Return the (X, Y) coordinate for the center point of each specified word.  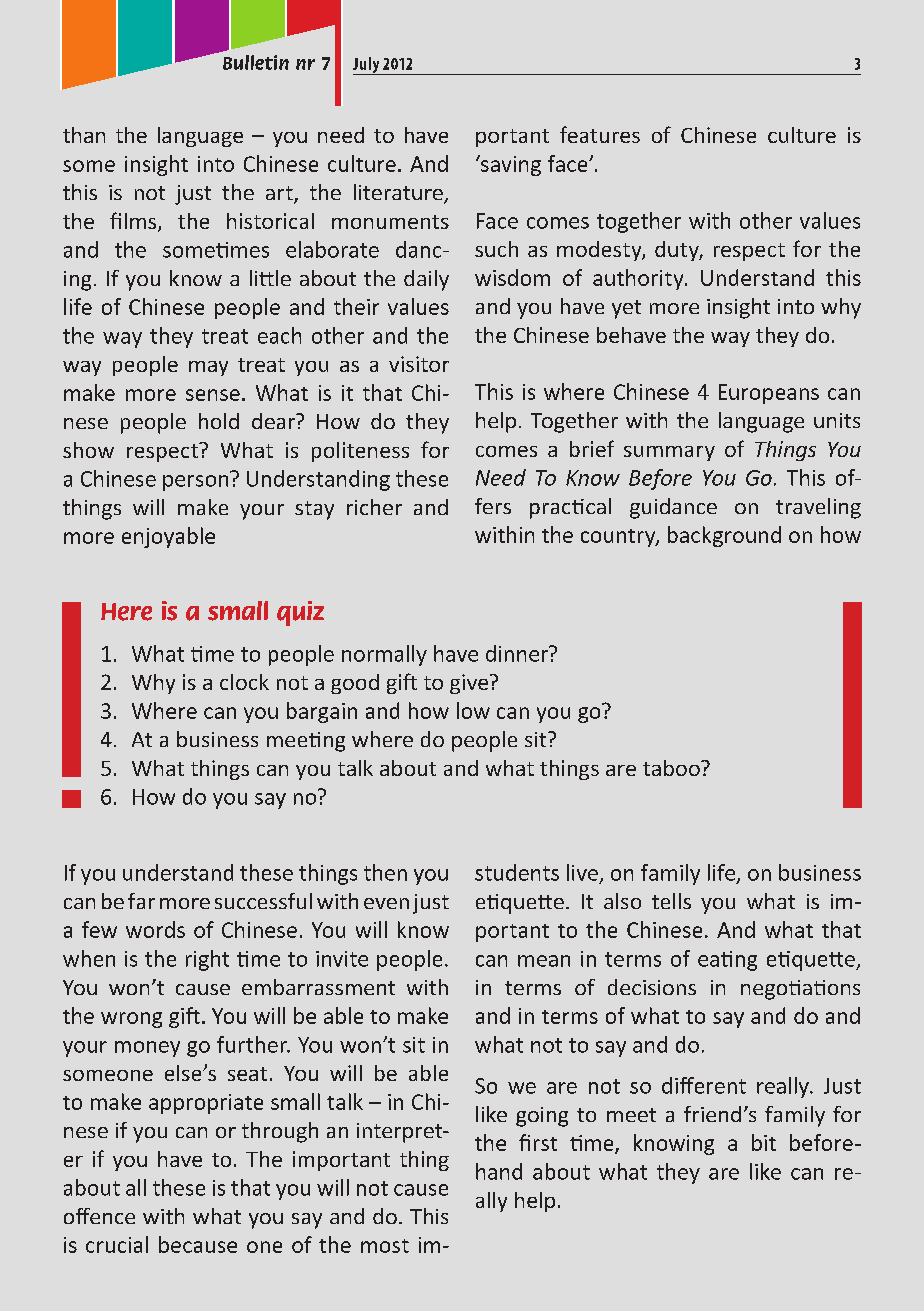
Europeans (769, 394)
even (386, 903)
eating (727, 961)
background (724, 536)
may (208, 368)
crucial (117, 1244)
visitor (419, 364)
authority (639, 279)
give (470, 684)
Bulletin (256, 62)
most (385, 1246)
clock (244, 682)
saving (510, 165)
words (155, 929)
